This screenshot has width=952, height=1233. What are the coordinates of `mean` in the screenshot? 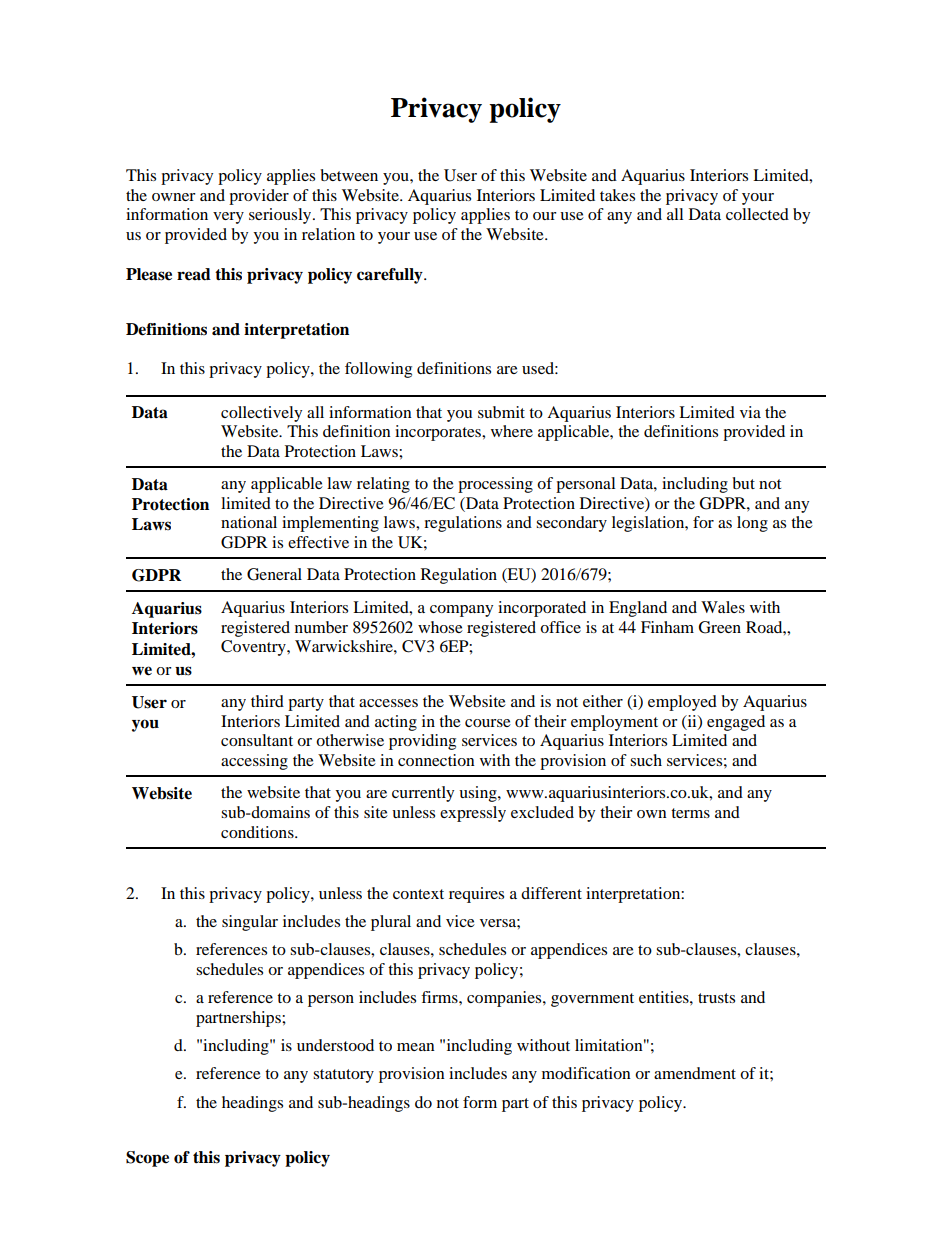 It's located at (416, 1047).
